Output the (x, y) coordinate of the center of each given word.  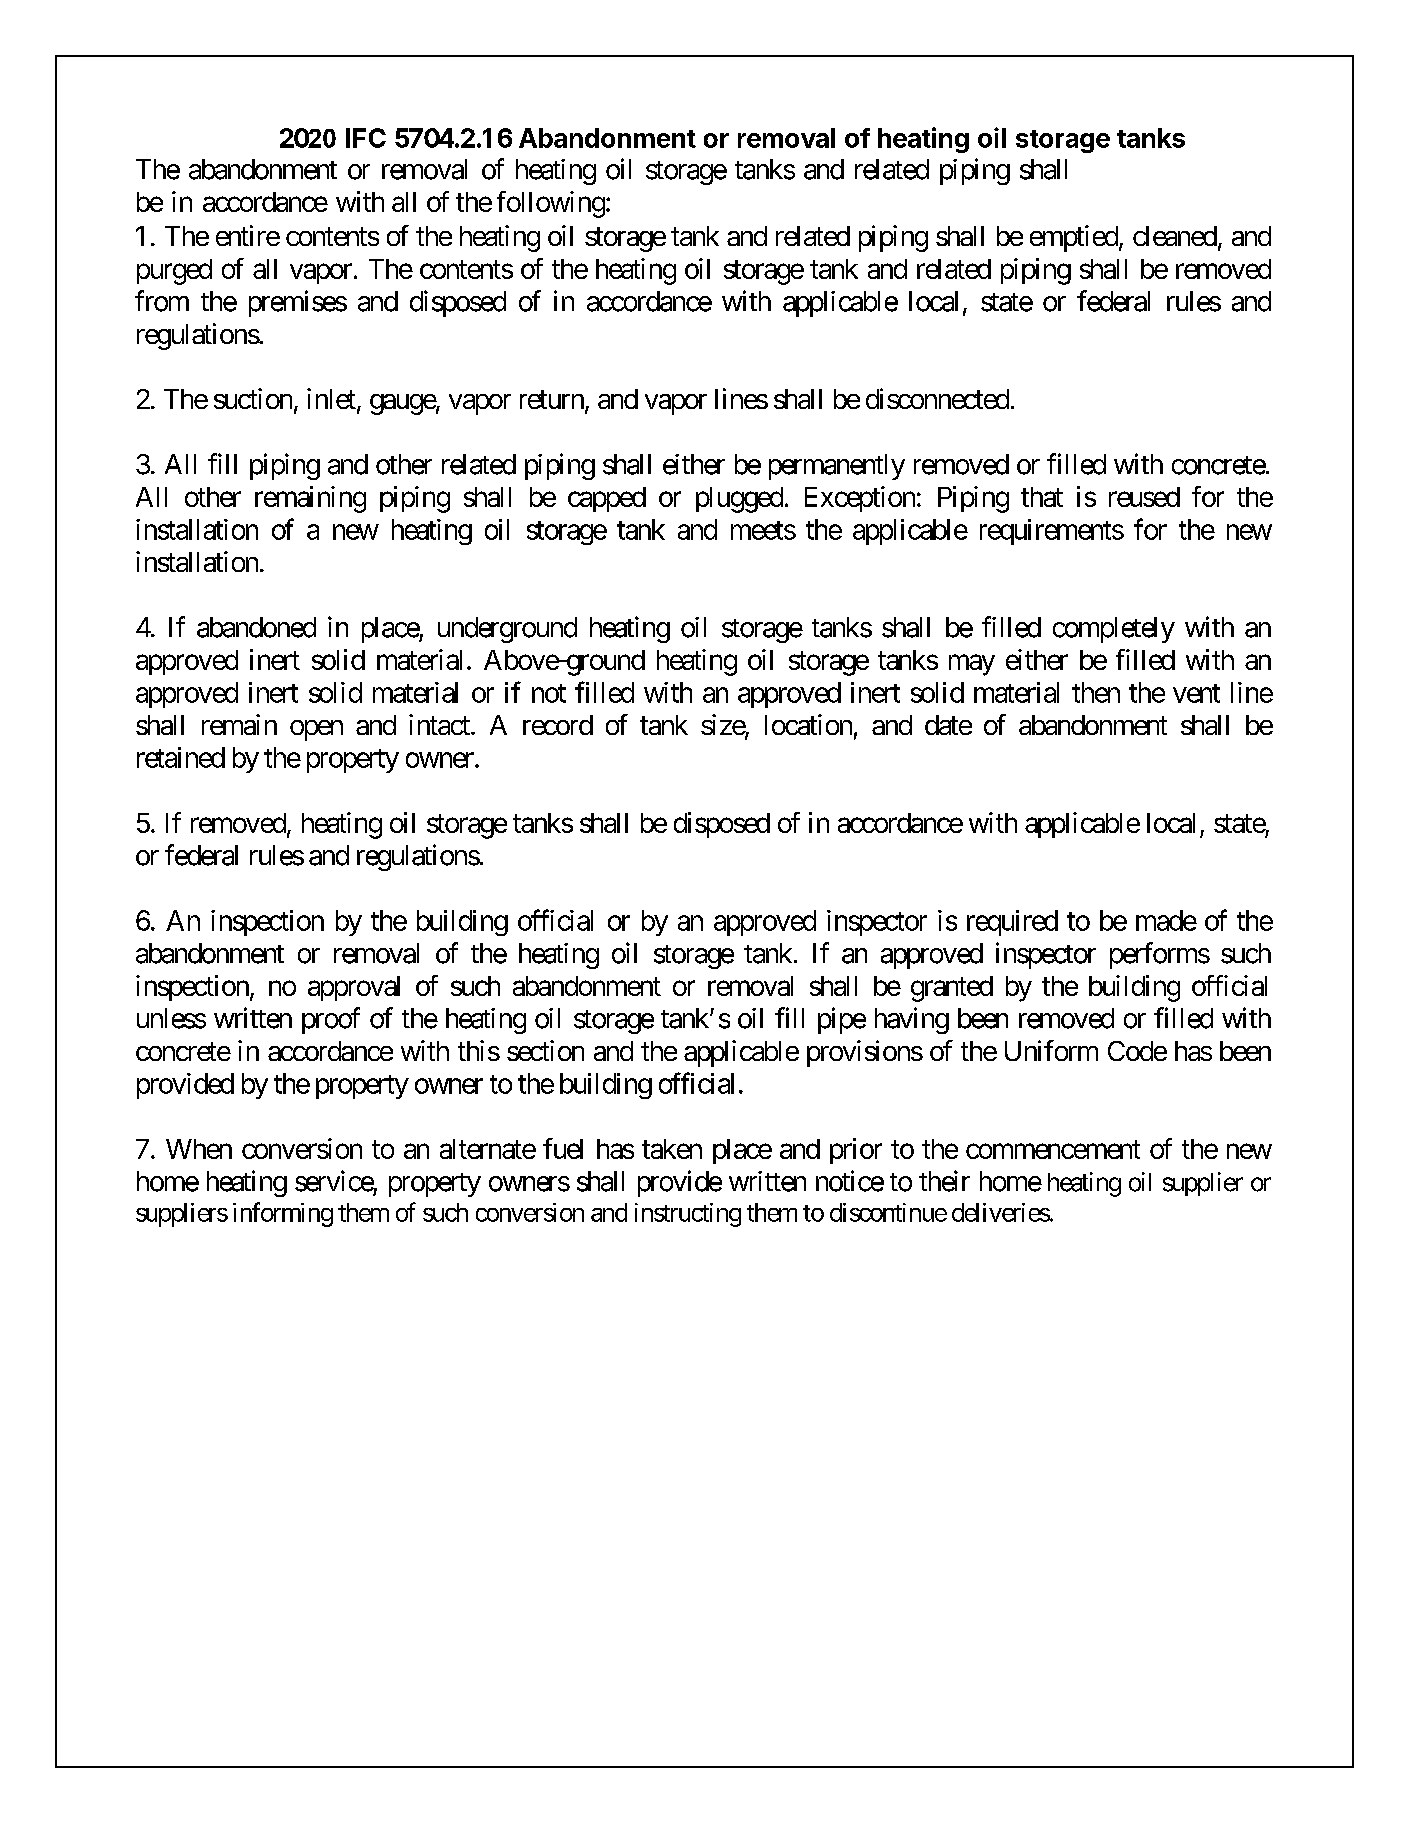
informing (283, 1214)
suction (253, 398)
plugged (739, 500)
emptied (1074, 238)
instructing (688, 1215)
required (1012, 923)
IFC (366, 138)
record (558, 725)
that (1042, 497)
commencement (1053, 1149)
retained (181, 757)
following (551, 204)
